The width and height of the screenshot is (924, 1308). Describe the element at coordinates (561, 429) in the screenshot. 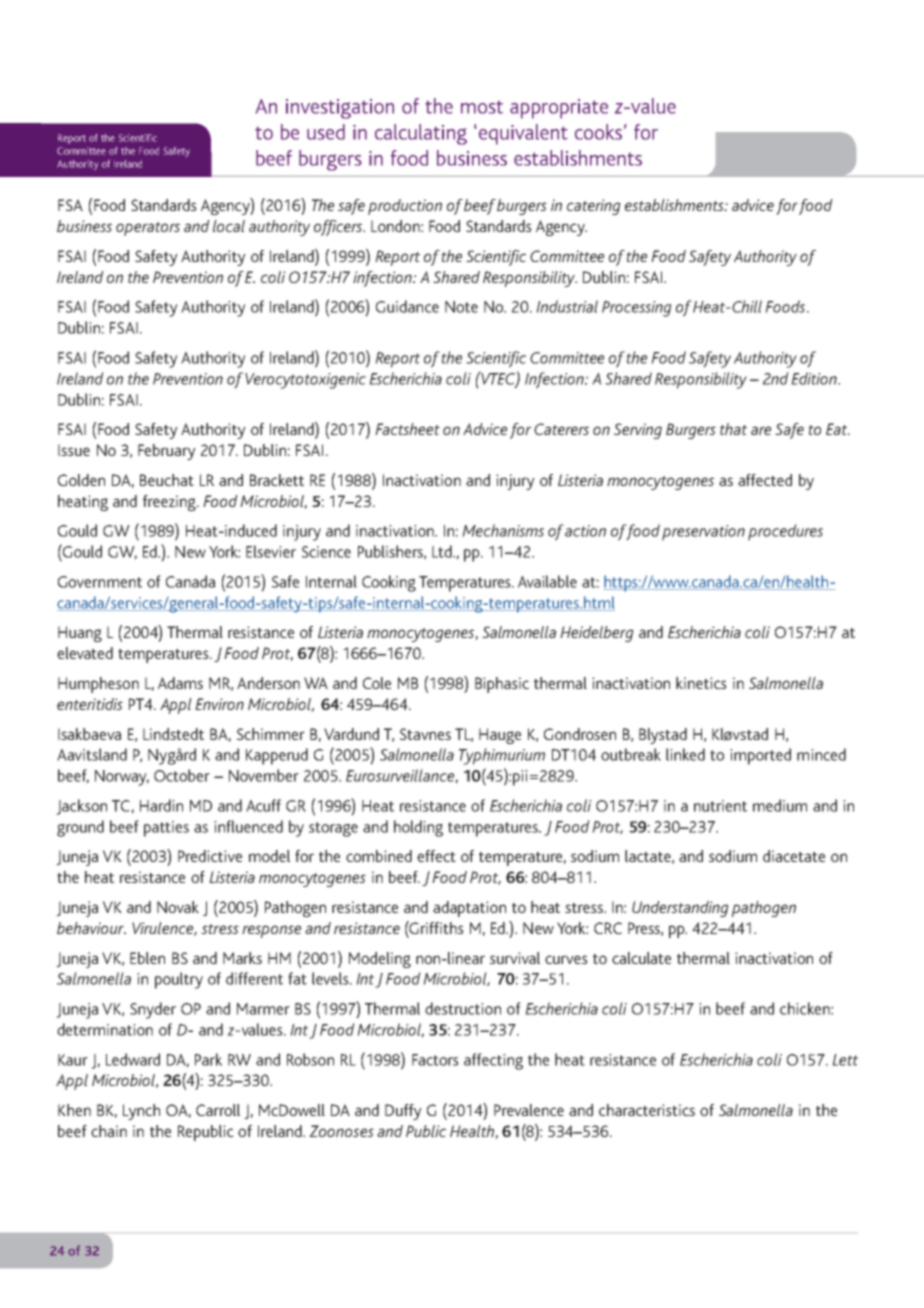

I see `Caterers` at that location.
